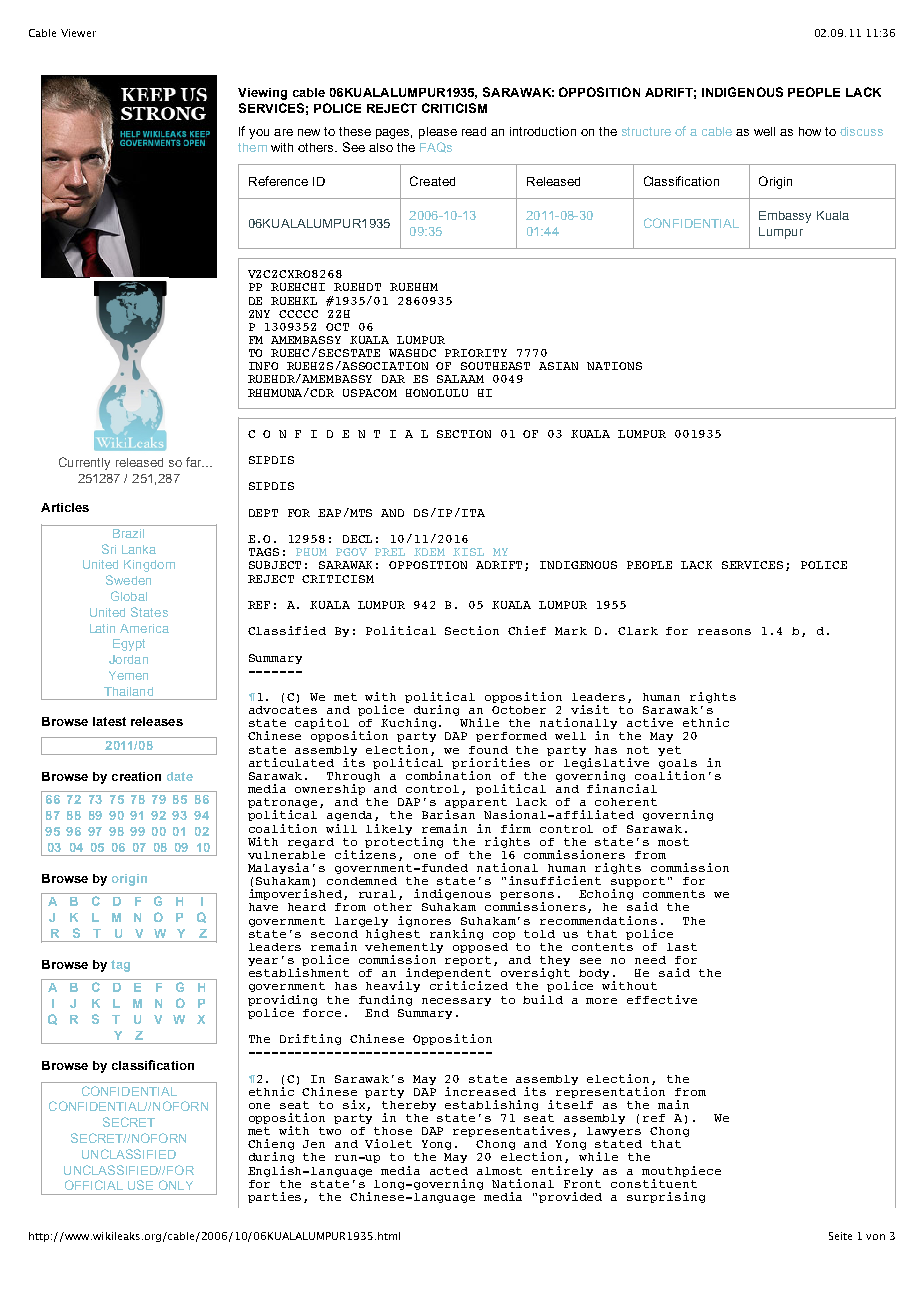 The height and width of the screenshot is (1308, 924). Describe the element at coordinates (195, 462) in the screenshot. I see `far` at that location.
